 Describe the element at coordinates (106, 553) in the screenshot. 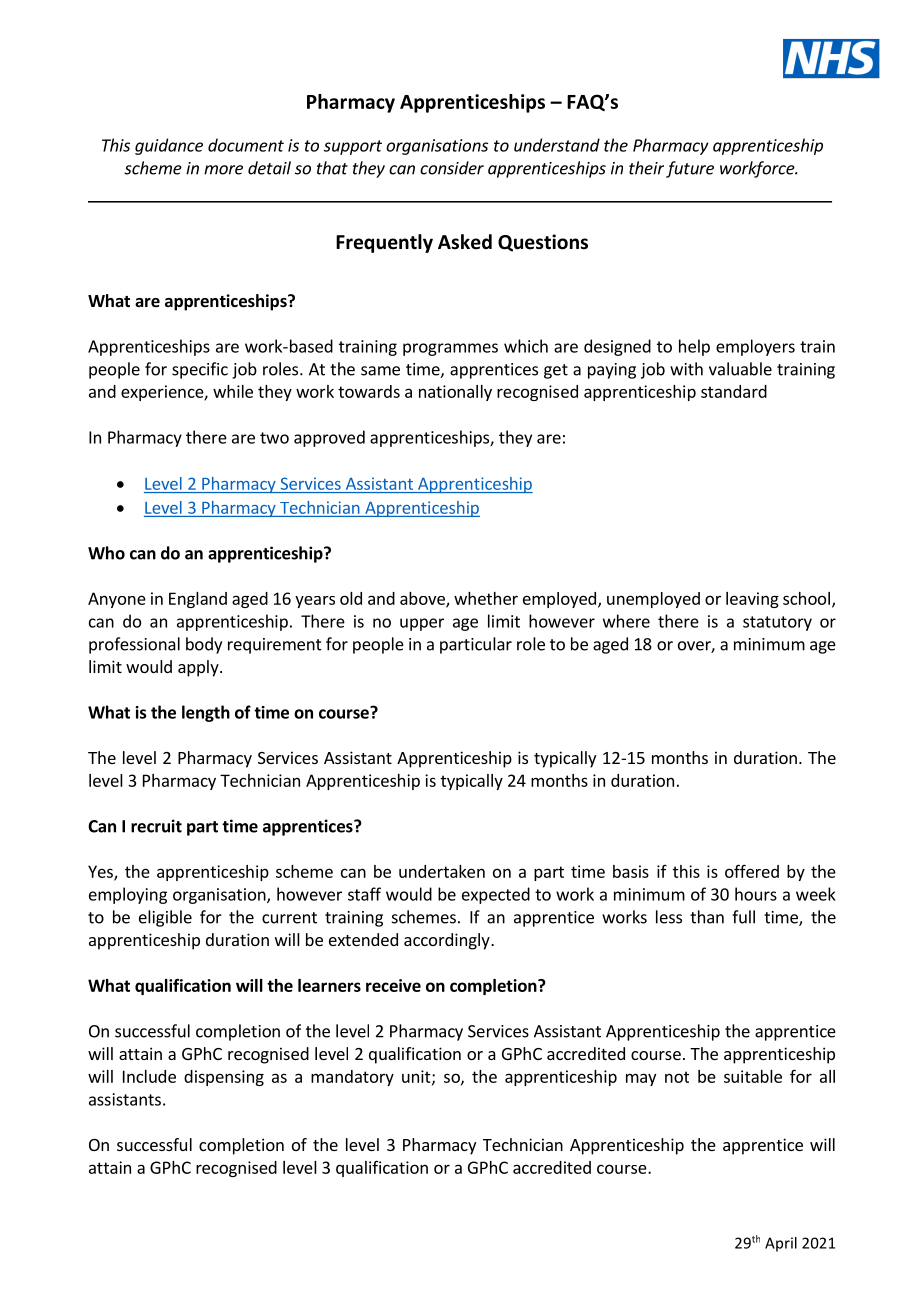

I see `Who` at that location.
